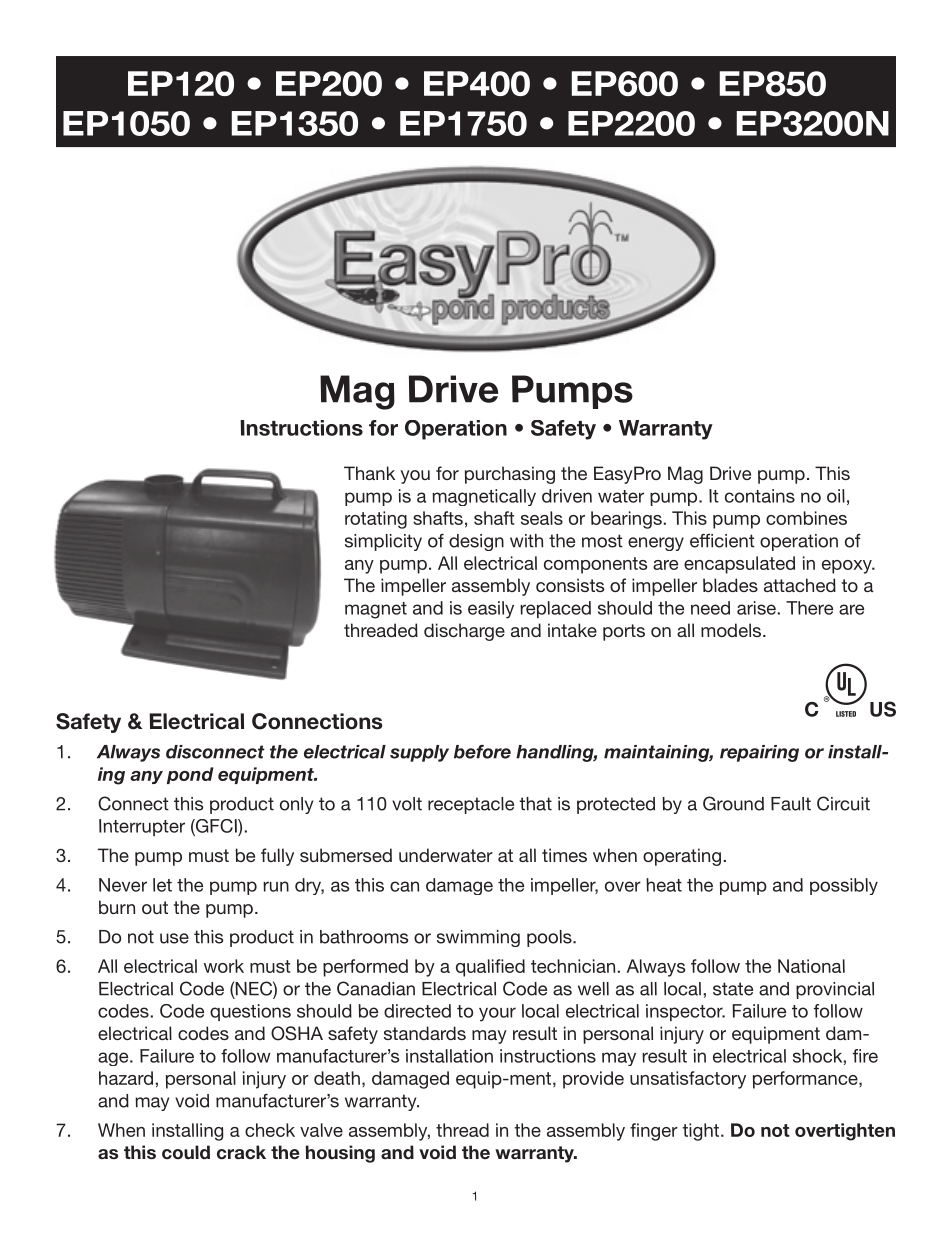 This screenshot has height=1233, width=952. What do you see at coordinates (760, 496) in the screenshot?
I see `contains` at bounding box center [760, 496].
